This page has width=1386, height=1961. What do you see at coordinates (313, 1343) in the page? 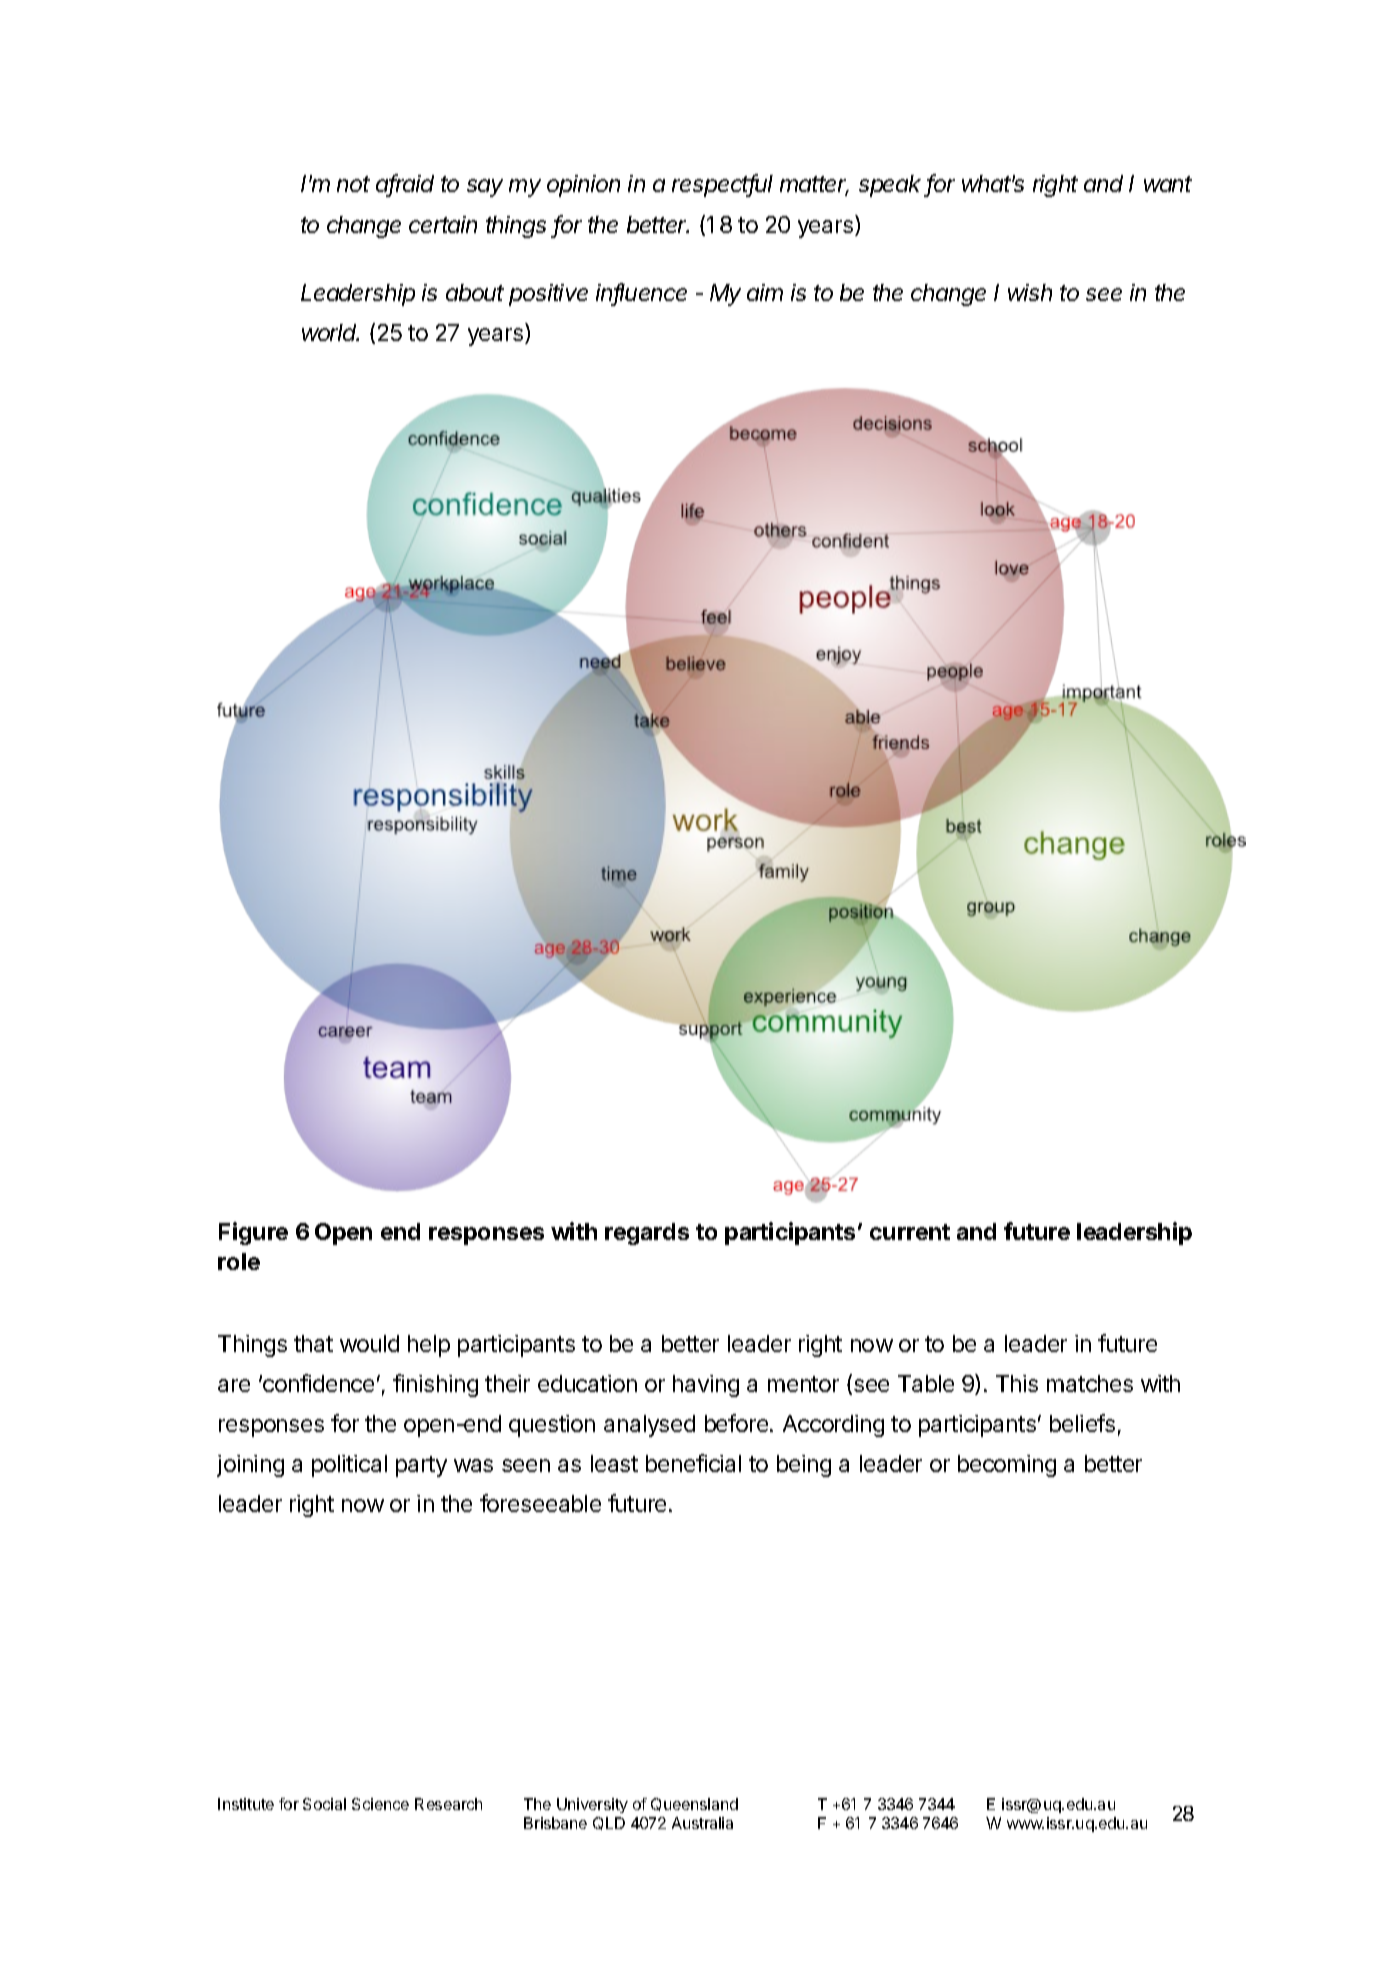
I see `that` at bounding box center [313, 1343].
